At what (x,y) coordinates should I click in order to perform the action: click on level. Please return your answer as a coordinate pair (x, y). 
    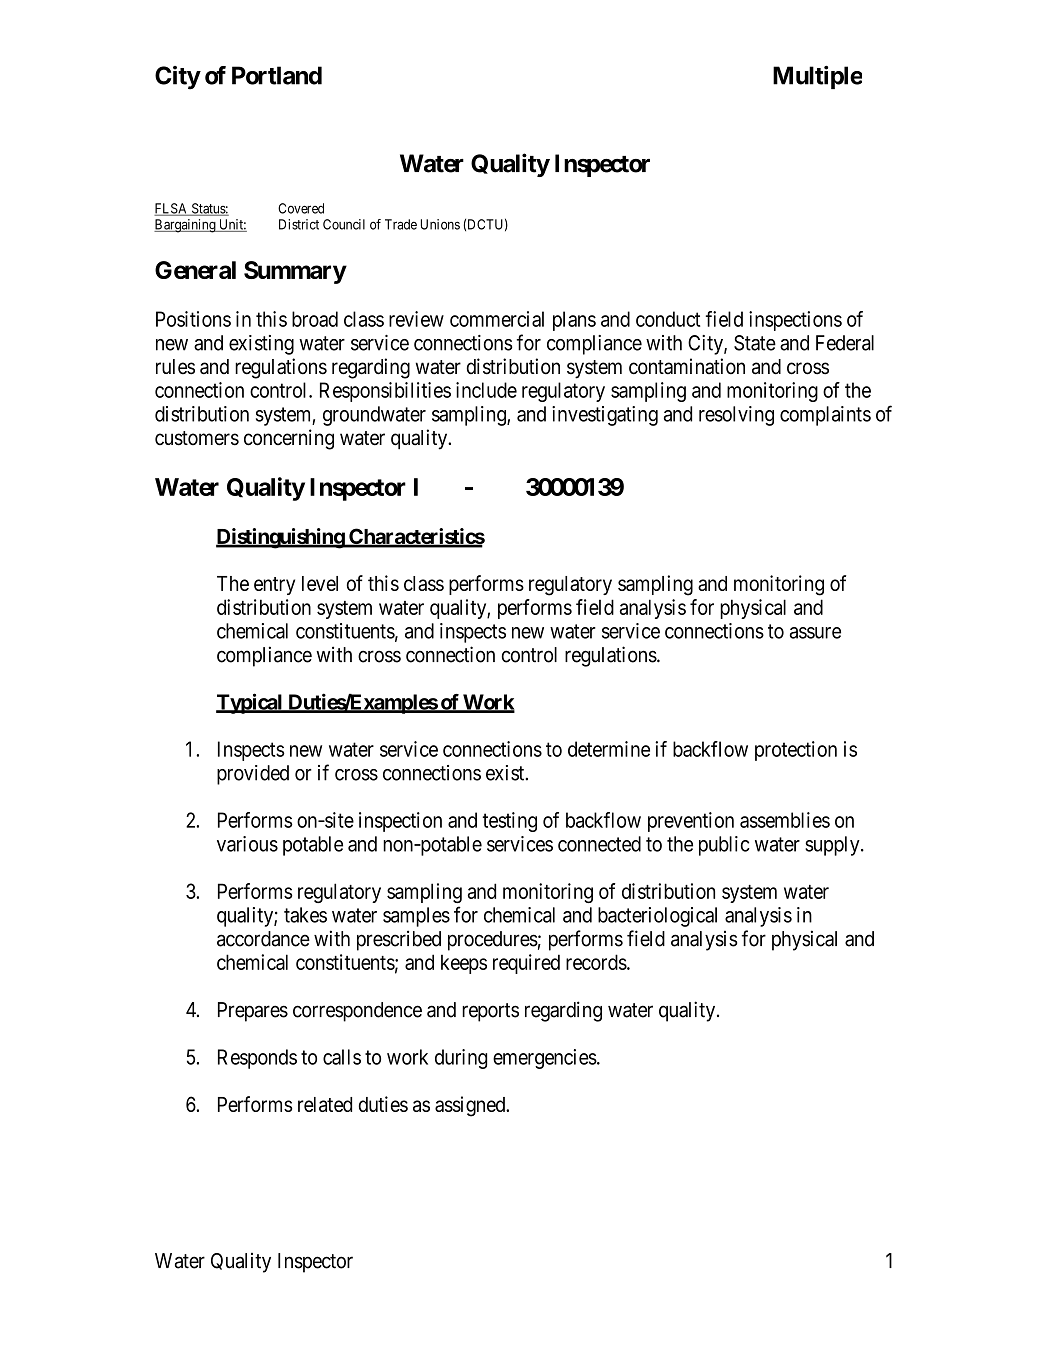
    Looking at the image, I should click on (320, 583).
